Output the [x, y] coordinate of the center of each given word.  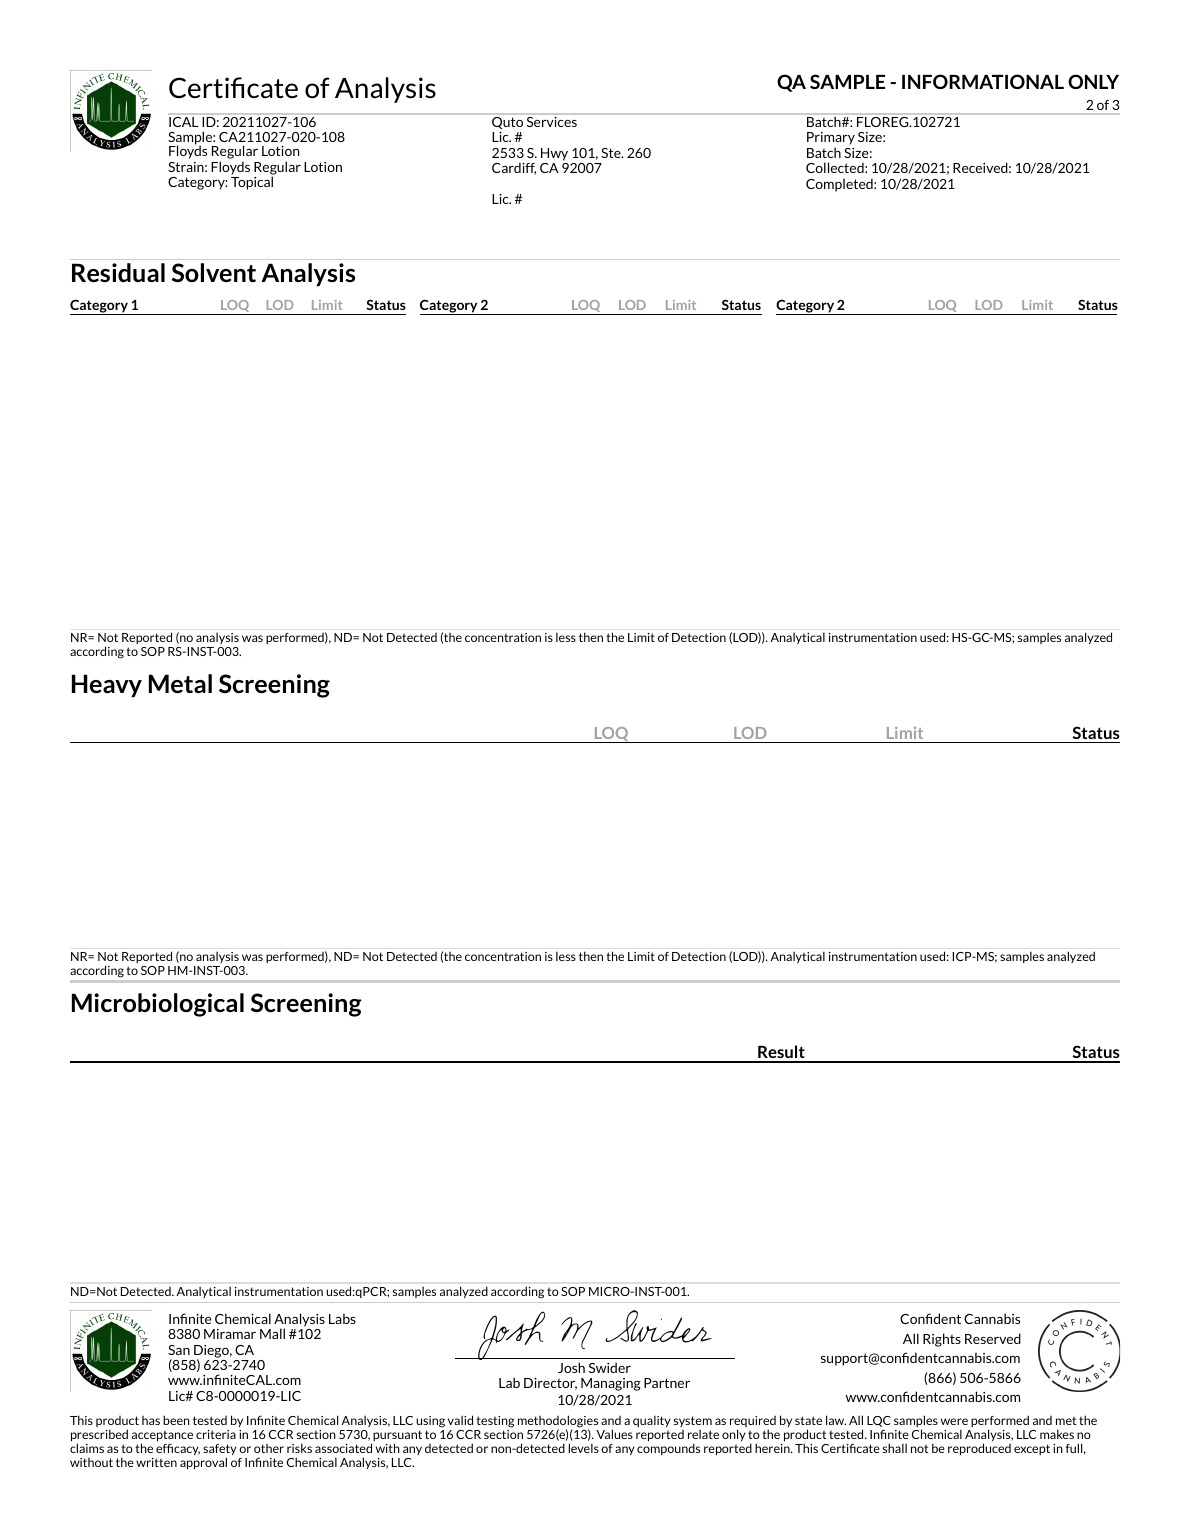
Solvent [214, 272]
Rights [942, 1340]
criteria [216, 1434]
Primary [831, 140]
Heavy [107, 686]
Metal [180, 683]
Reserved [993, 1338]
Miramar [230, 1334]
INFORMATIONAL [983, 81]
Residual [118, 272]
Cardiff [514, 168]
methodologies [558, 1422]
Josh [571, 1367]
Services [552, 122]
